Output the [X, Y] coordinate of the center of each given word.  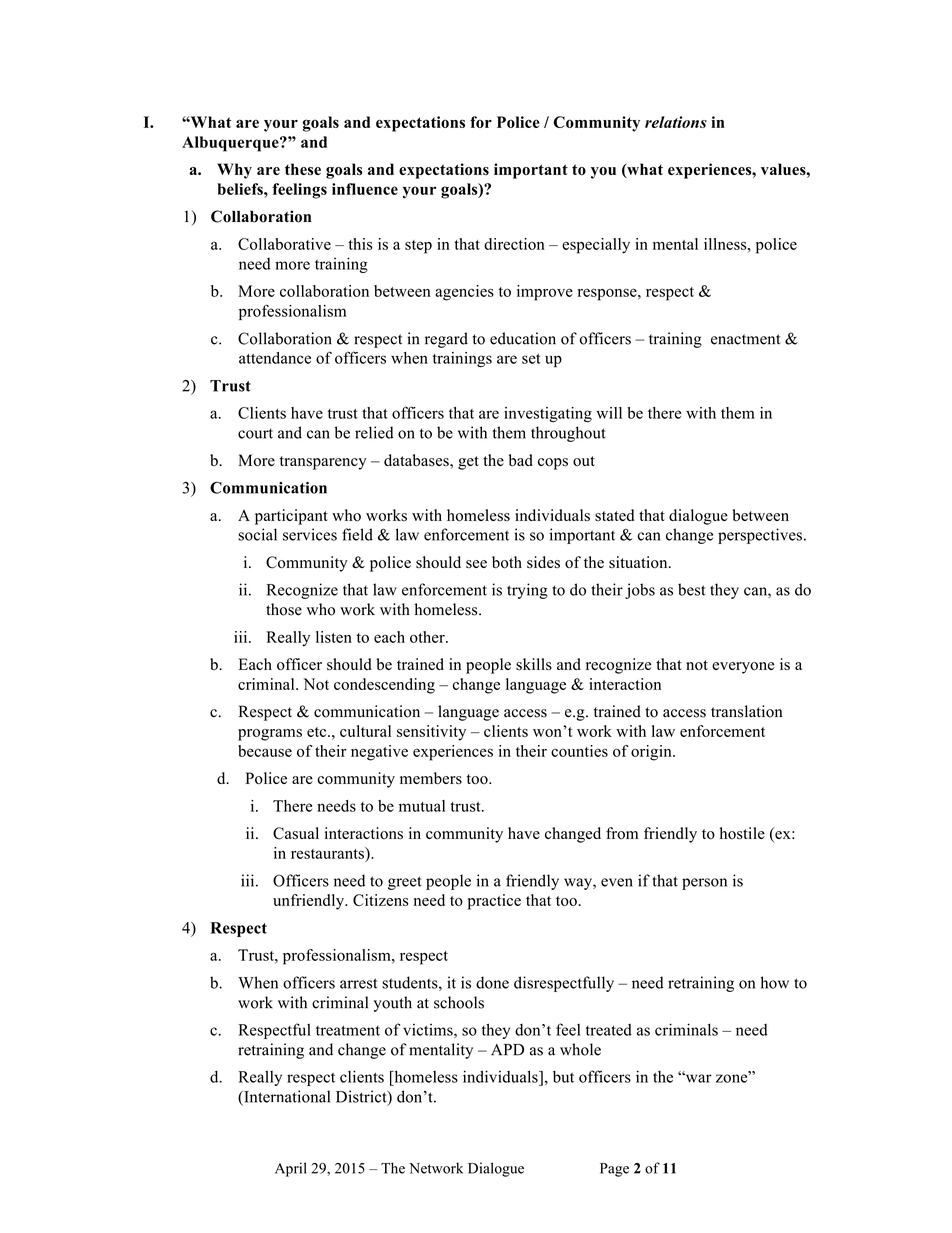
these [303, 169]
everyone [743, 668]
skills [534, 664]
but [563, 1076]
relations [676, 122]
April [291, 1169]
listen [334, 637]
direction [514, 244]
